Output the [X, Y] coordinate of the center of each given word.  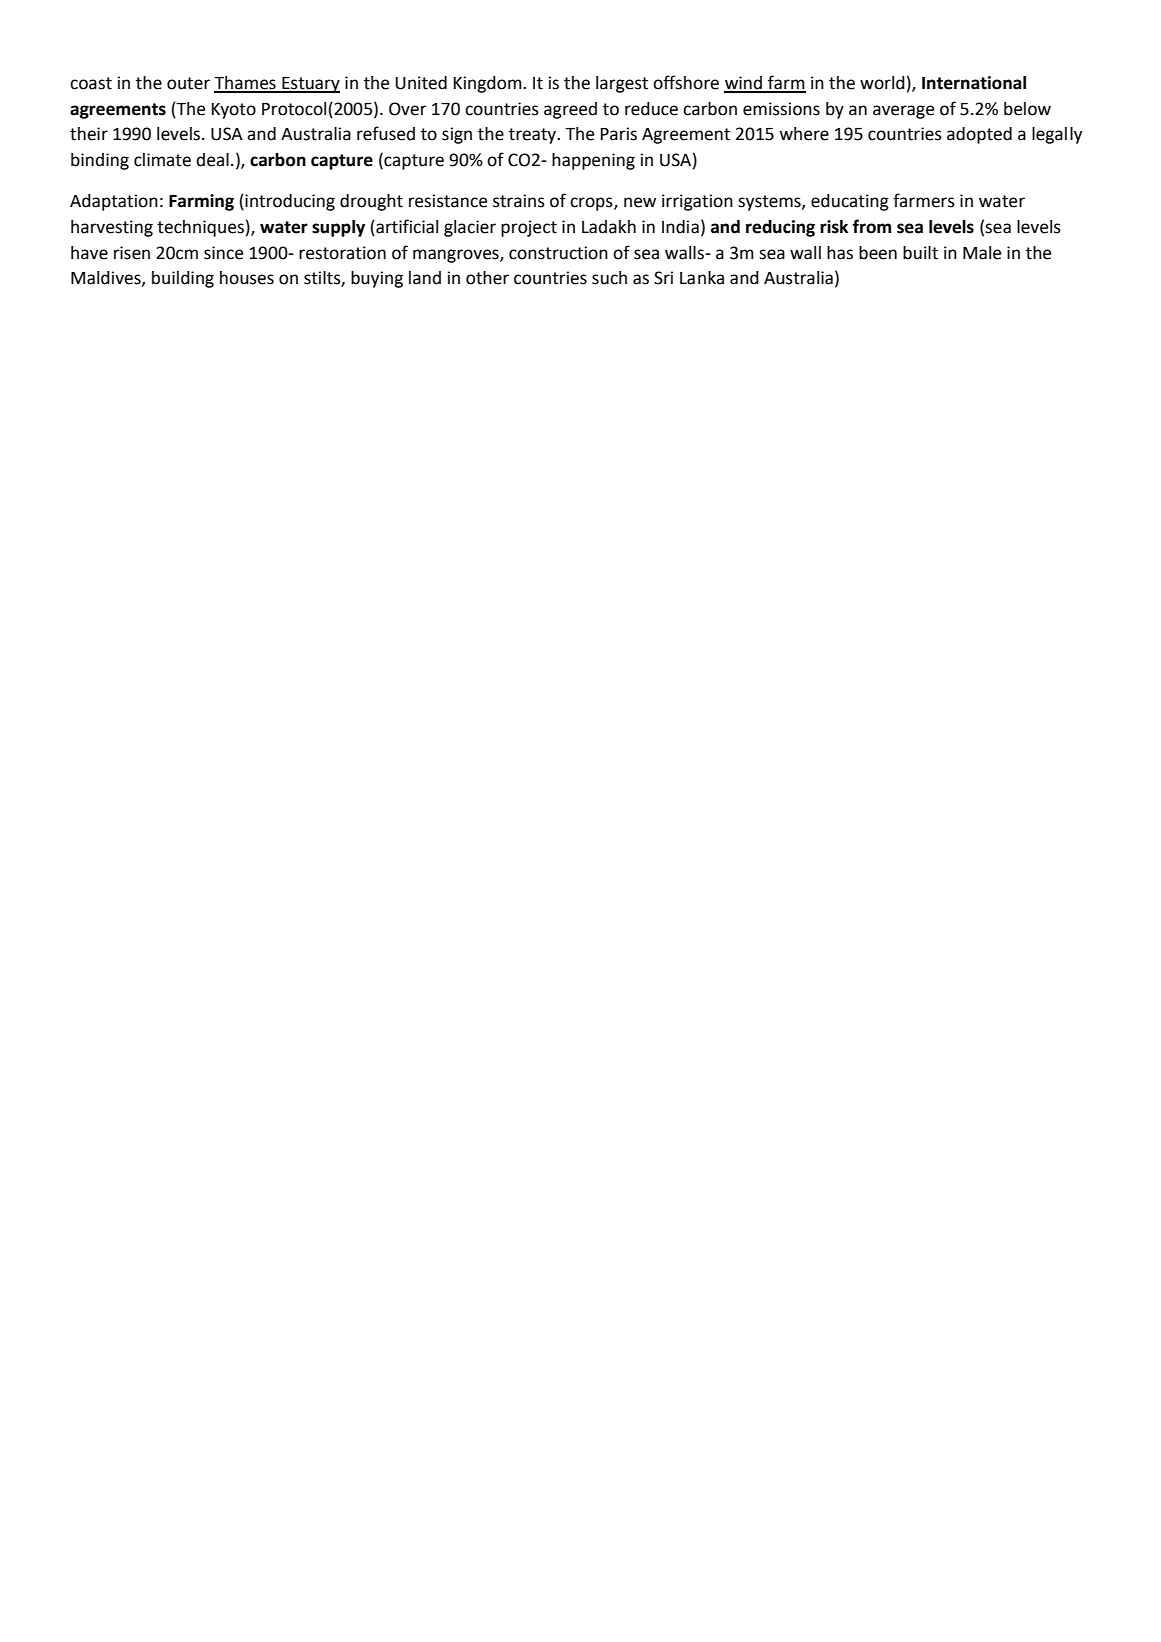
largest [622, 84]
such [609, 278]
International [974, 83]
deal [212, 160]
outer [188, 83]
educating [850, 202]
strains [519, 201]
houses [247, 278]
